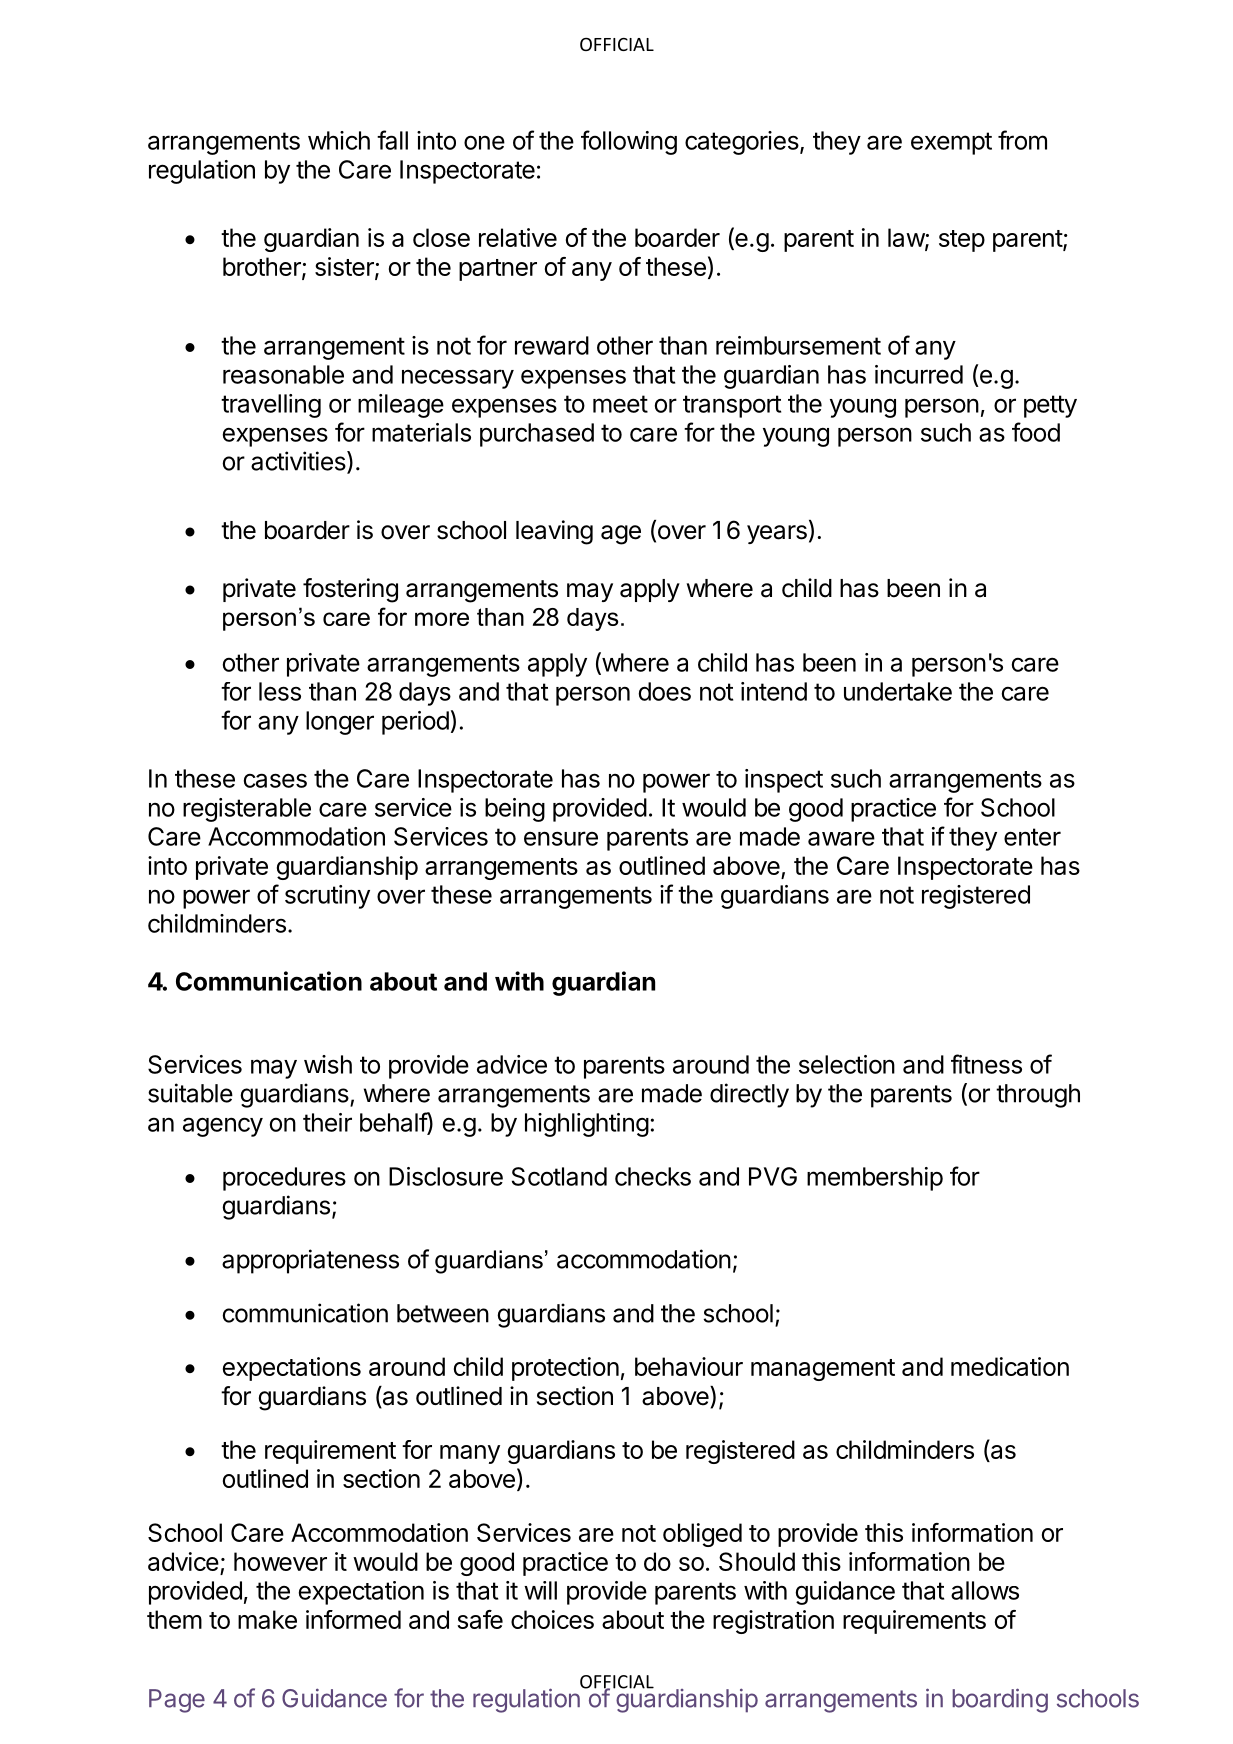  Describe the element at coordinates (653, 1176) in the document. I see `checks` at that location.
